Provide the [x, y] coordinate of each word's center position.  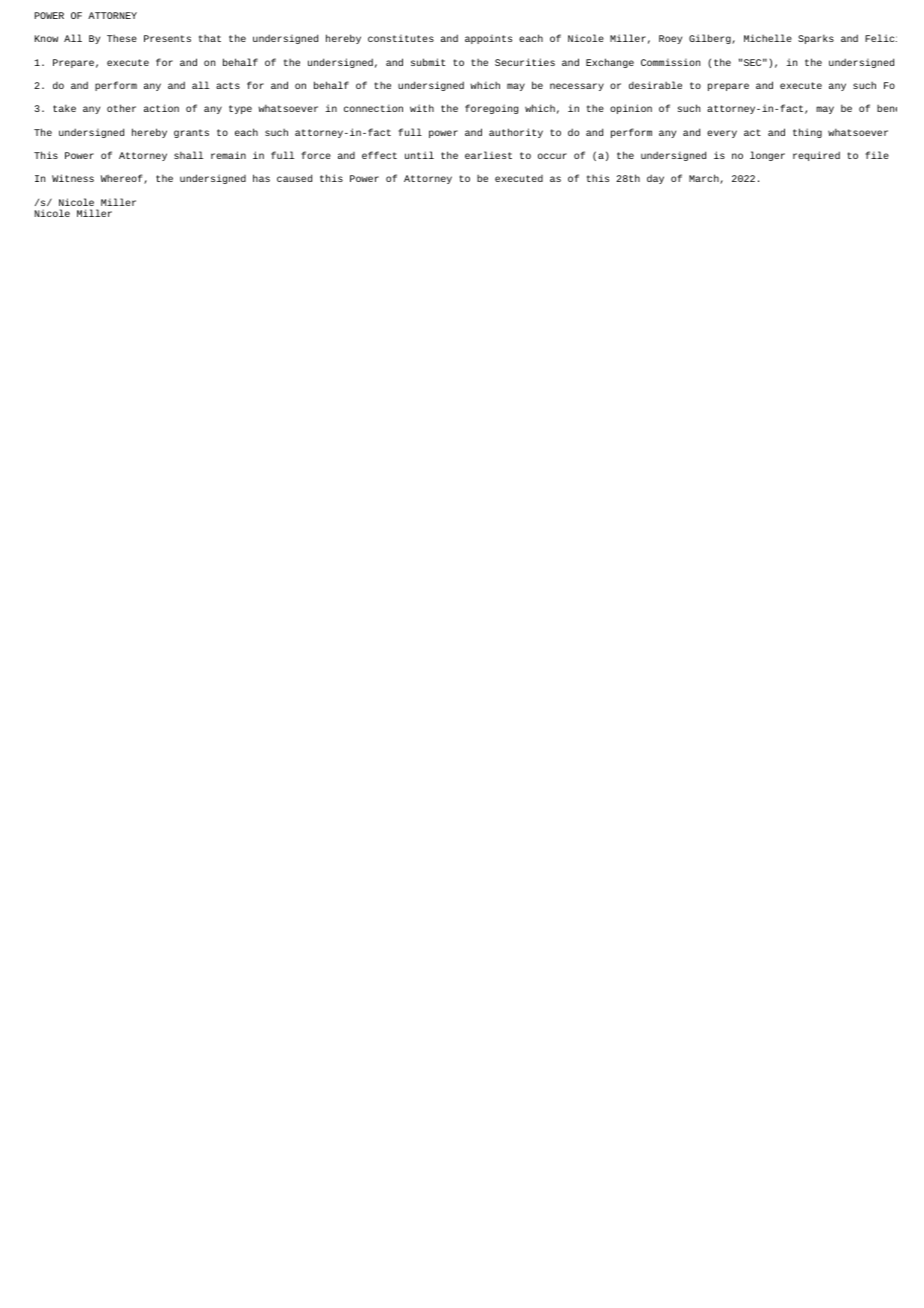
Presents [167, 38]
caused [294, 178]
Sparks [816, 39]
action [161, 108]
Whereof [123, 179]
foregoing [491, 109]
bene [887, 108]
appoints [488, 39]
